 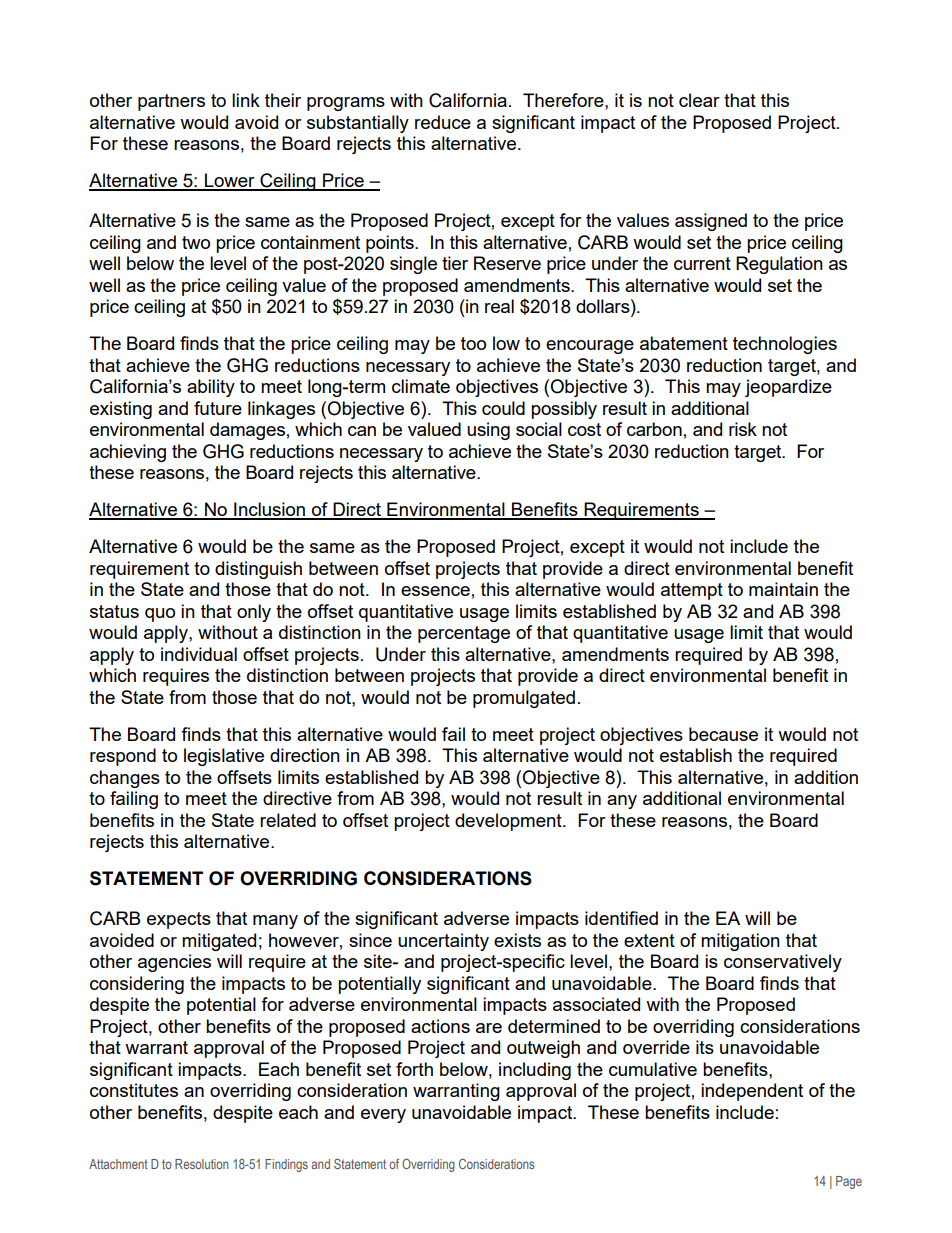 What do you see at coordinates (383, 1116) in the page?
I see `every` at bounding box center [383, 1116].
